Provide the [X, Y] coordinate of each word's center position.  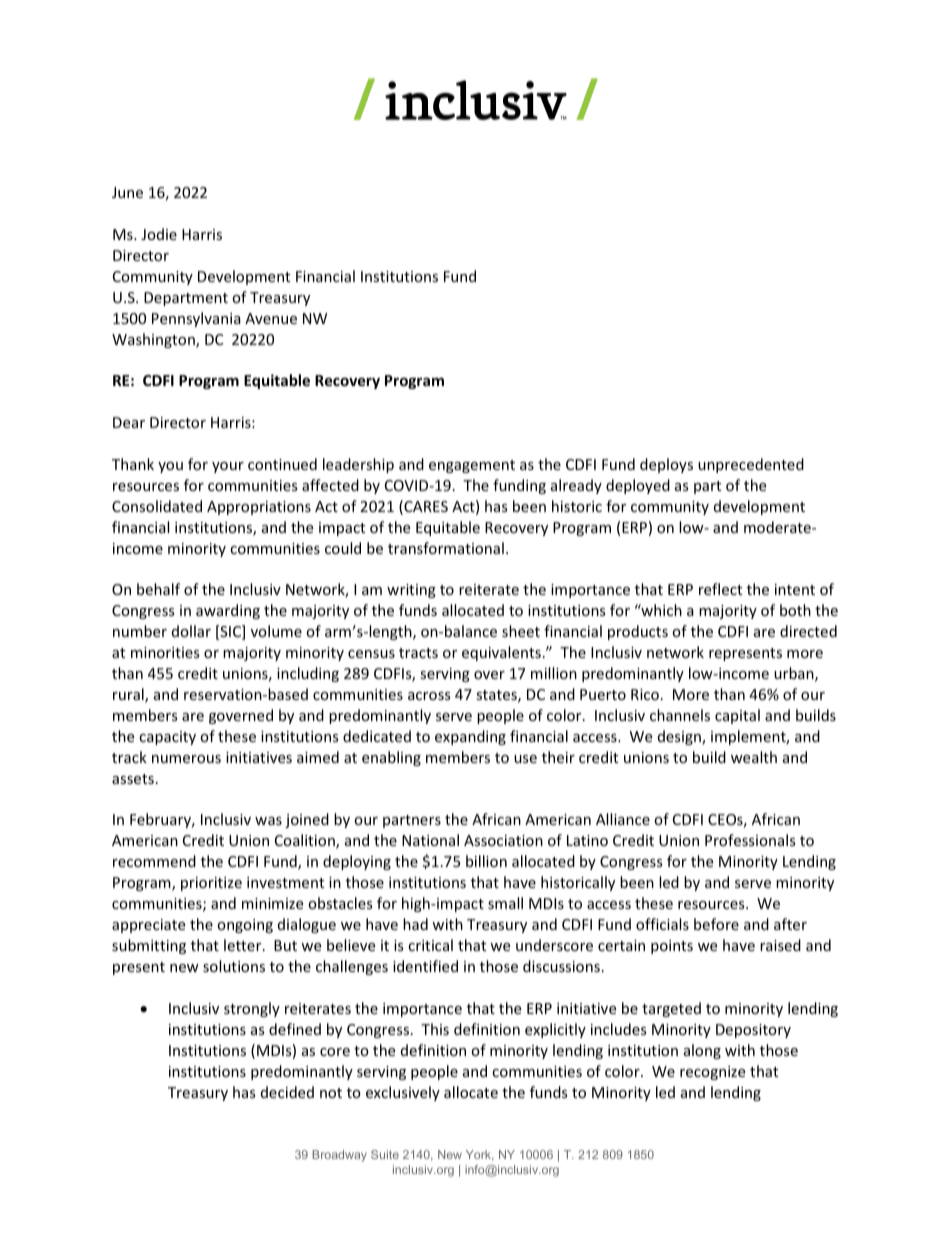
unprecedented [751, 465]
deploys [666, 465]
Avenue [271, 318]
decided [287, 1092]
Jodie [159, 234]
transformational [446, 548]
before [716, 924]
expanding [470, 737]
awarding [228, 611]
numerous [186, 759]
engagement [472, 466]
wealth [754, 757]
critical [430, 945]
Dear [129, 422]
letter [244, 945]
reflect [720, 589]
